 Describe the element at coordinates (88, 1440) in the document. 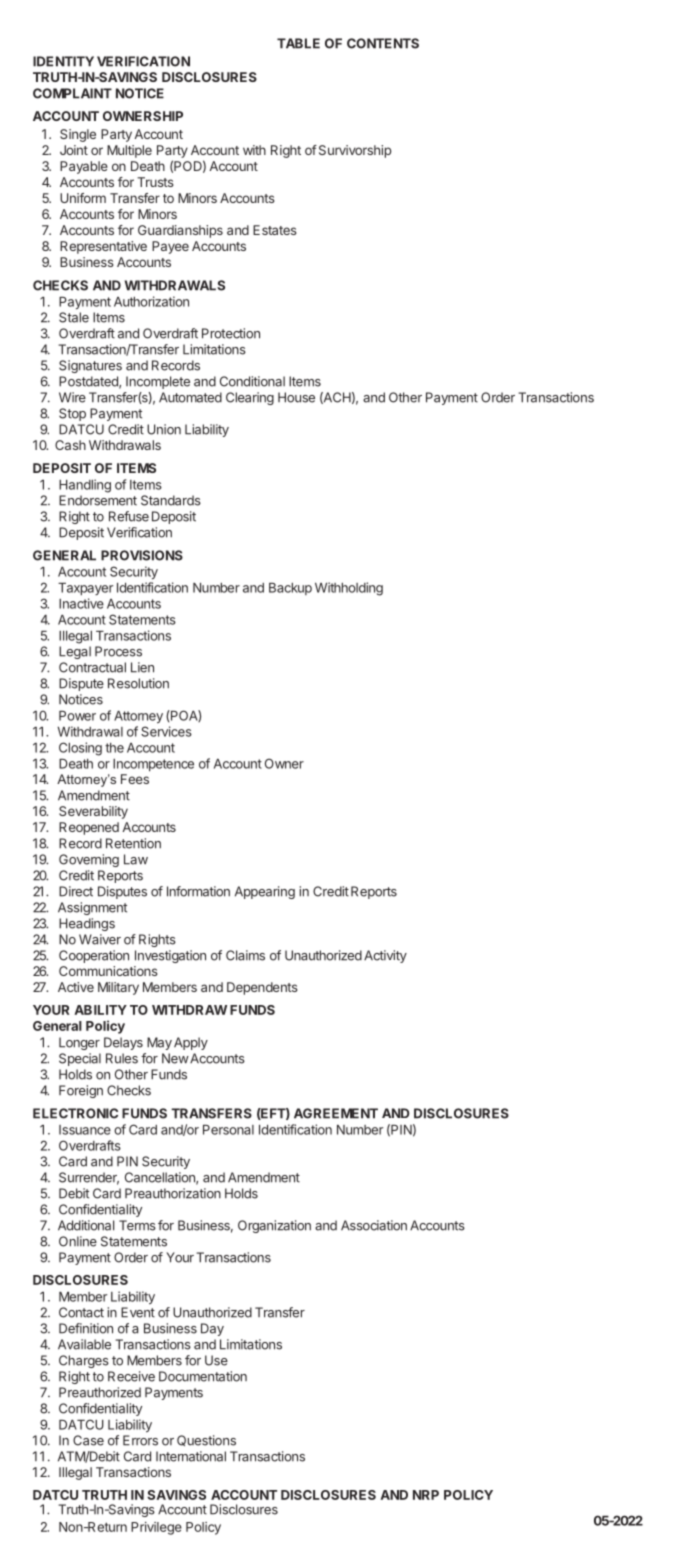

I see `Case` at that location.
